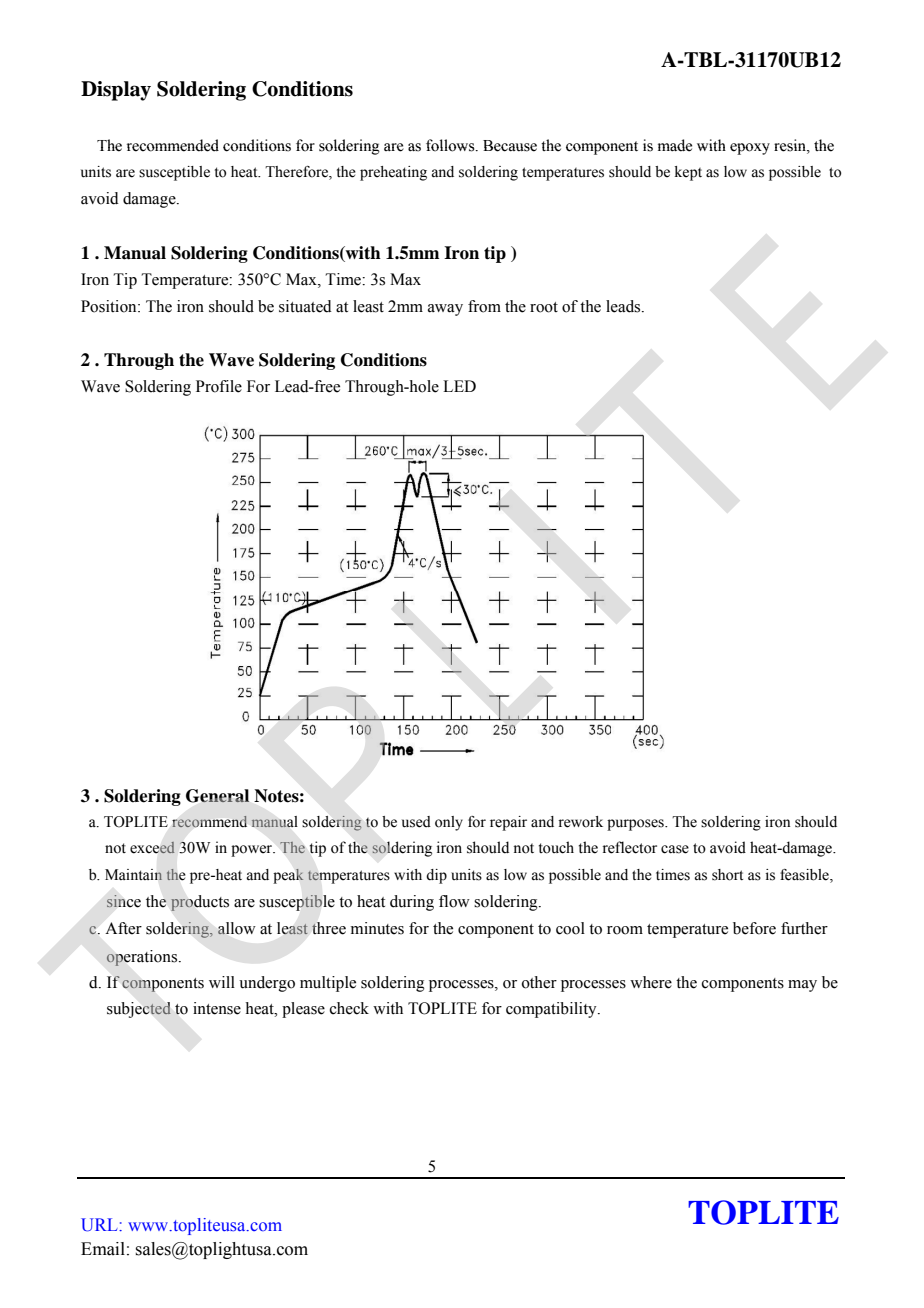 The width and height of the image is (924, 1308). Describe the element at coordinates (116, 91) in the image. I see `Display` at that location.
